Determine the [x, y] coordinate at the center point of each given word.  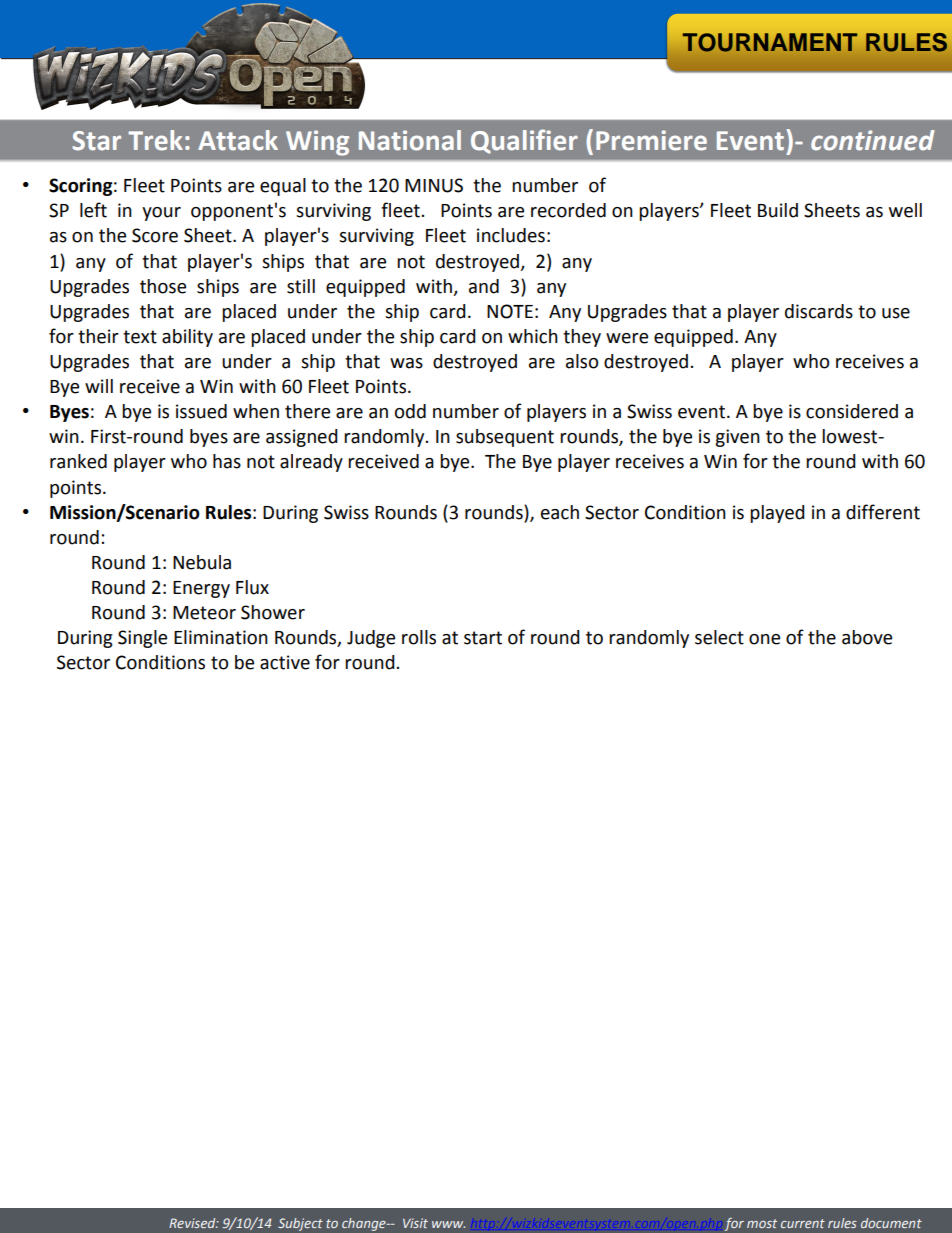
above [867, 637]
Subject [300, 1224]
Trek [155, 140]
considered [852, 411]
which [533, 336]
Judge [371, 639]
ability [187, 338]
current [803, 1223]
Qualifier [524, 141]
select [719, 637]
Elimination [221, 637]
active [285, 662]
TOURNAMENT [770, 42]
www [448, 1224]
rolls [419, 637]
